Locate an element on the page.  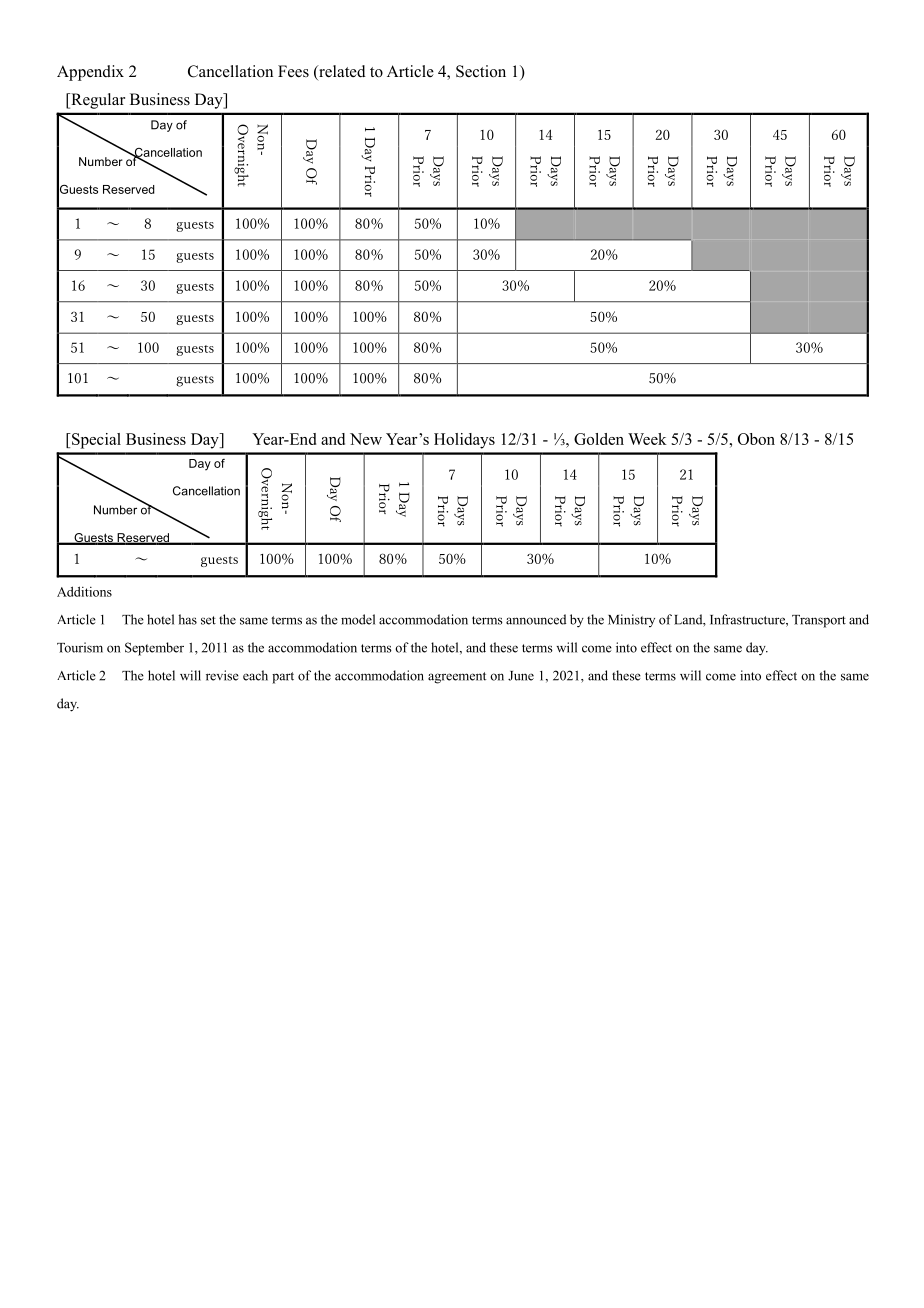
agreement is located at coordinates (457, 678).
